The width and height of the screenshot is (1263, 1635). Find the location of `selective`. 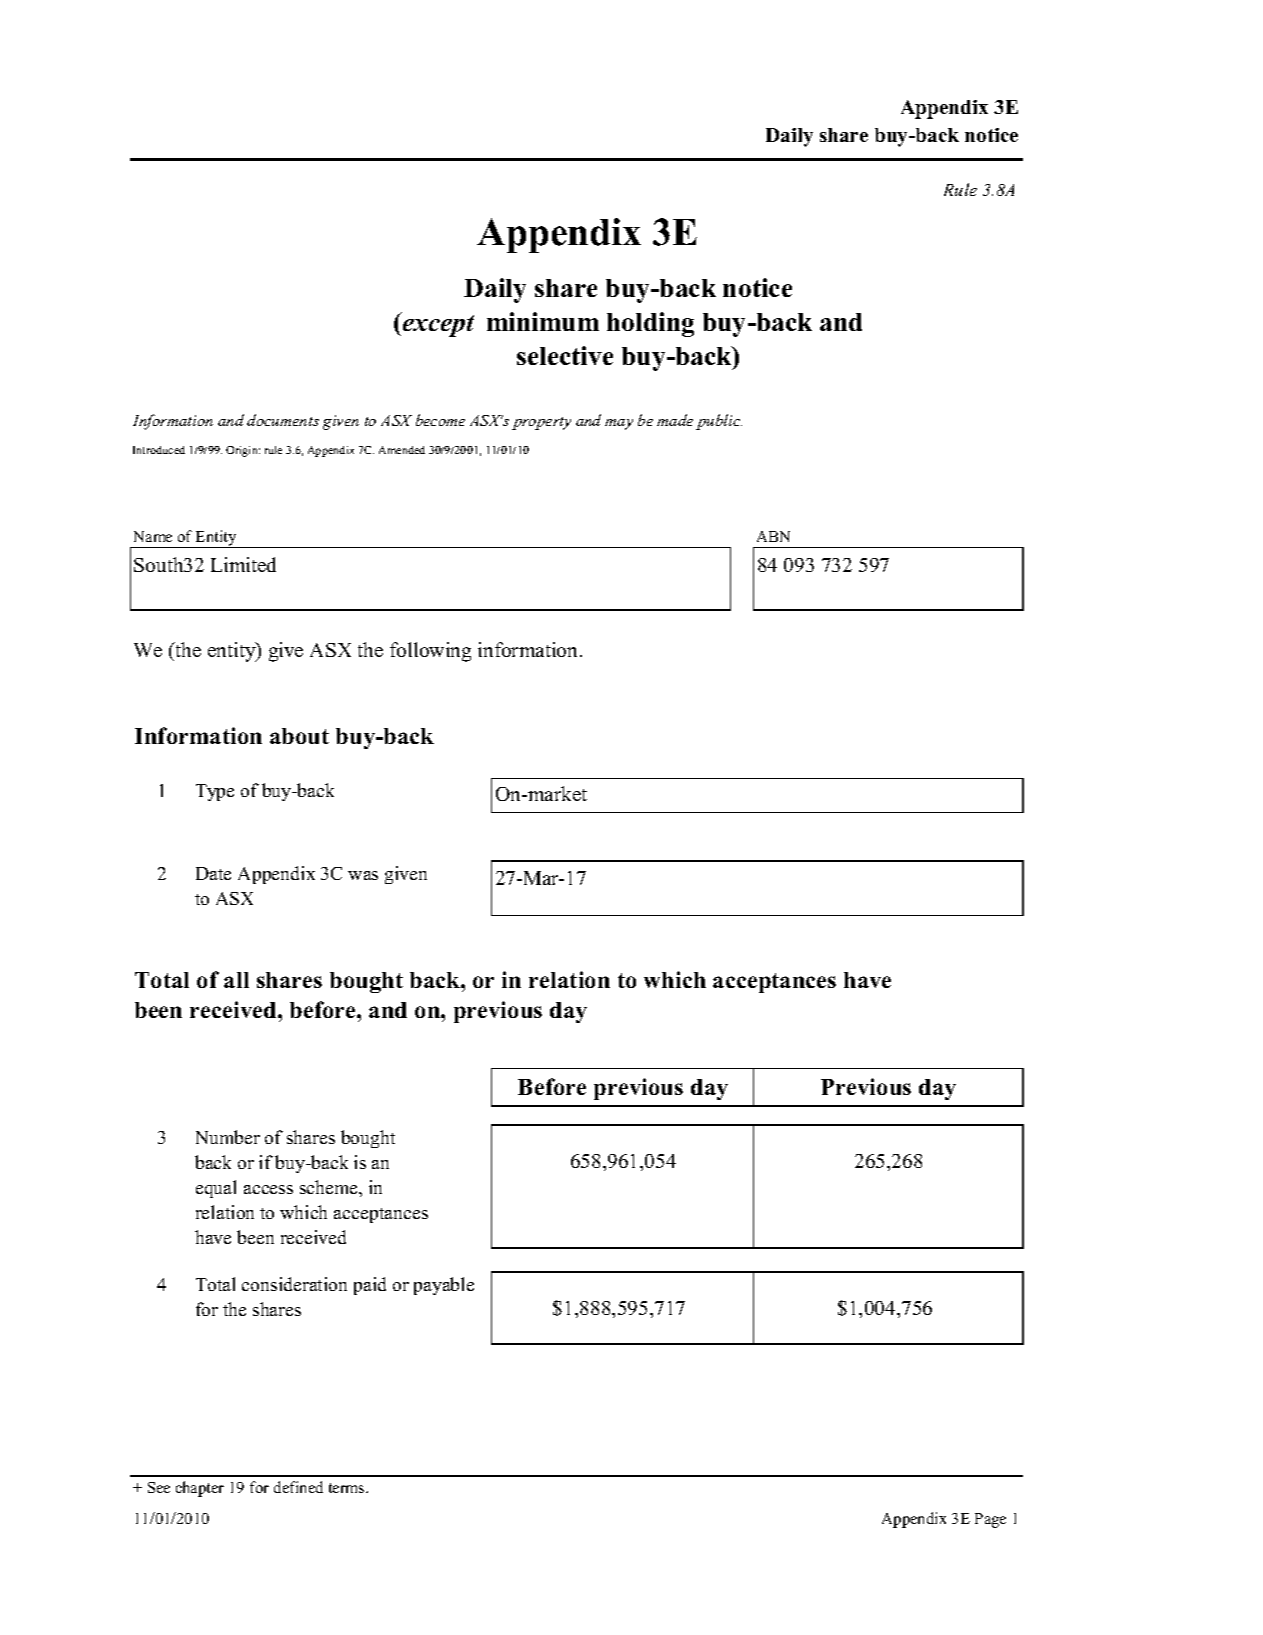

selective is located at coordinates (565, 355).
